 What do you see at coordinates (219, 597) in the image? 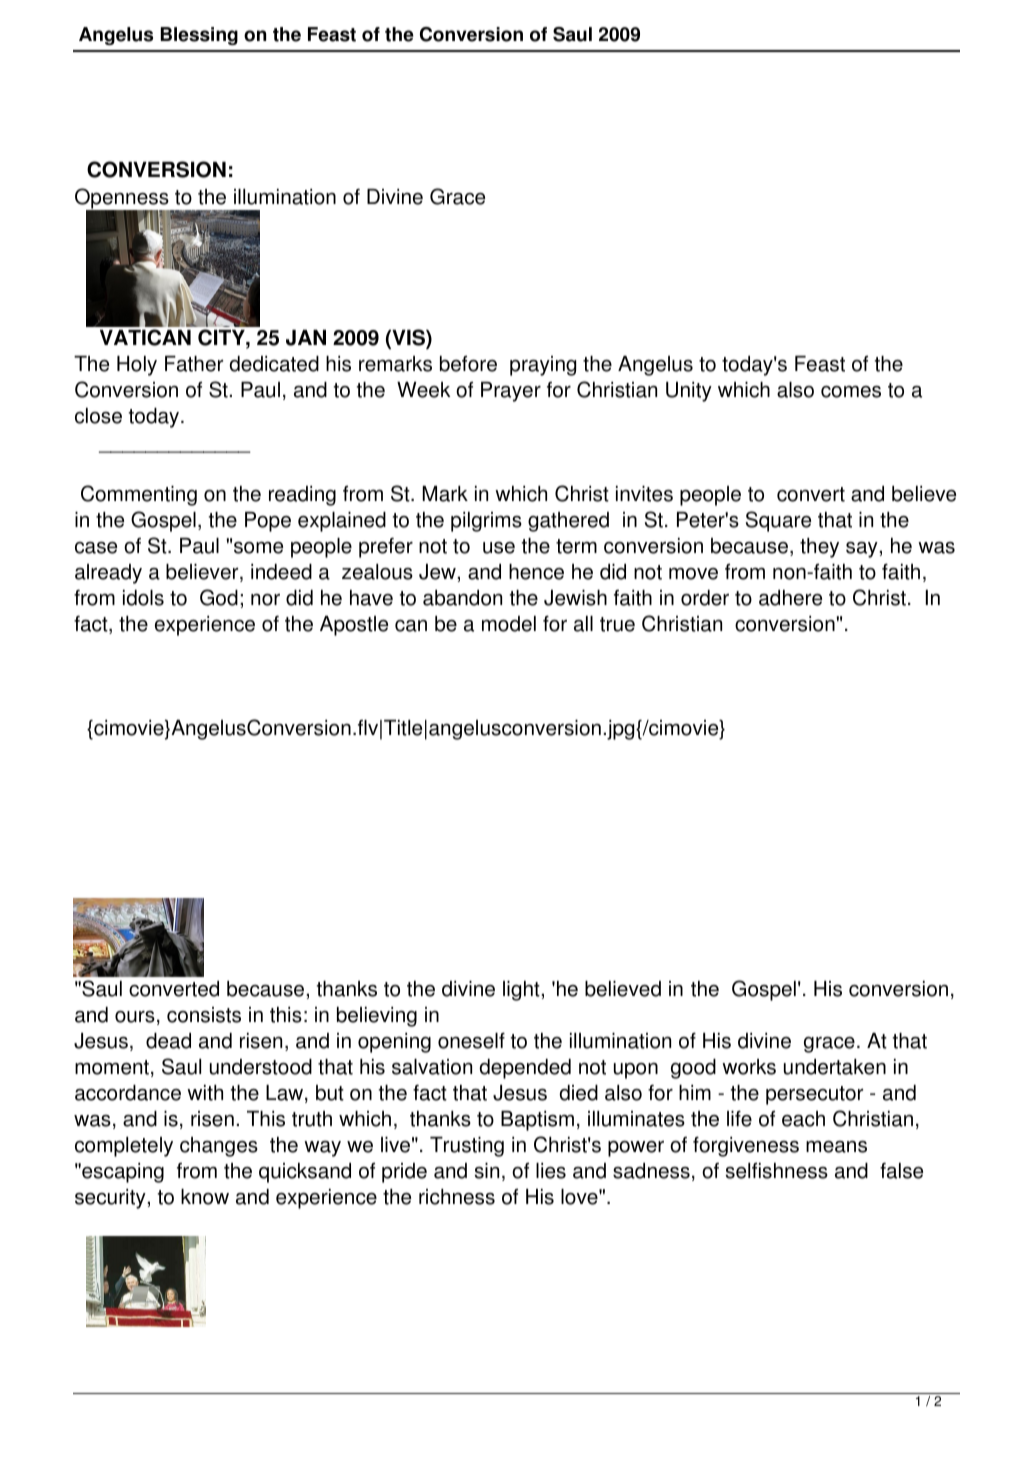
I see `God` at bounding box center [219, 597].
